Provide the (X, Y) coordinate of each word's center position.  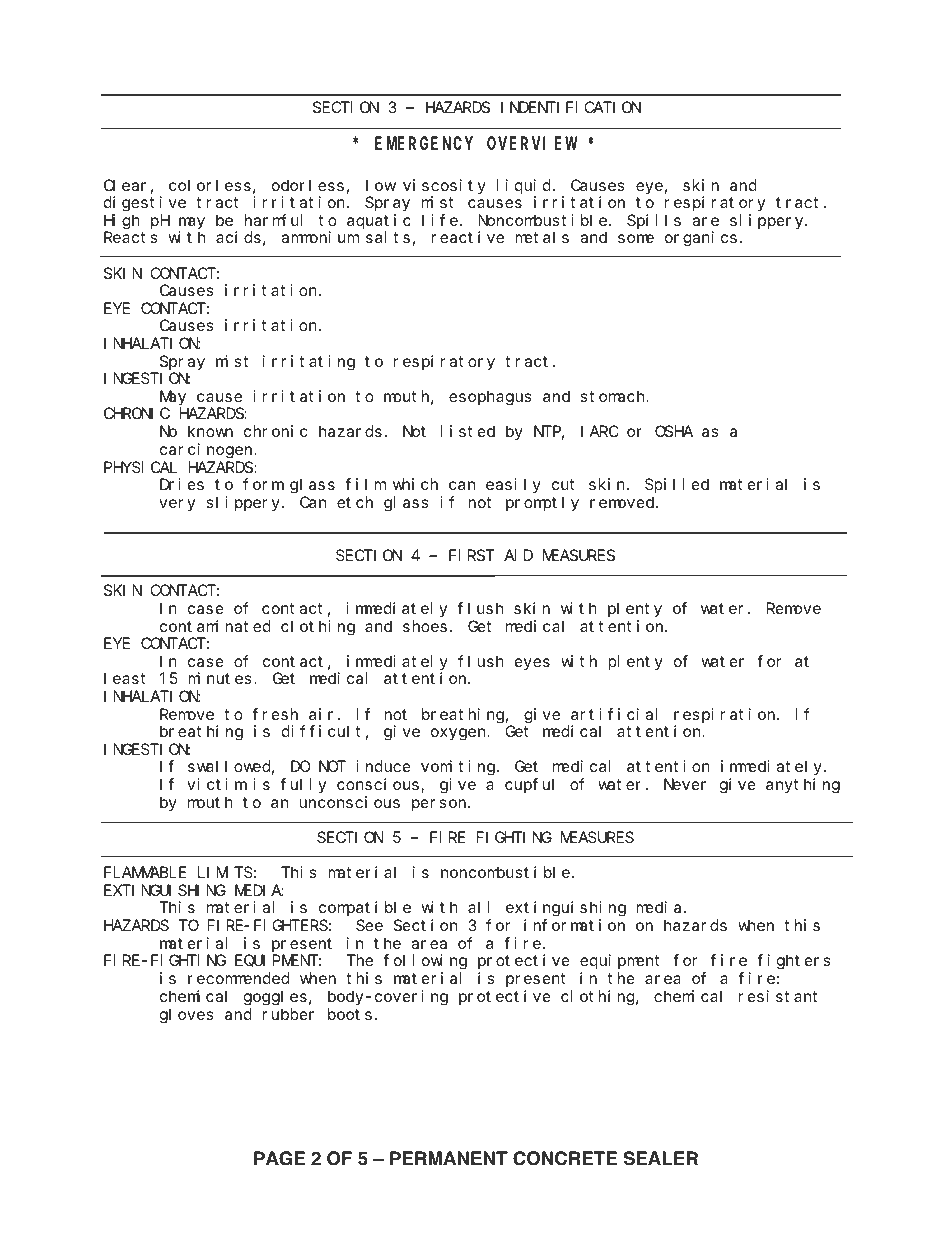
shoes (425, 626)
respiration (726, 715)
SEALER (661, 1158)
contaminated (215, 626)
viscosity (444, 187)
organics (701, 239)
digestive (145, 204)
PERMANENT (449, 1158)
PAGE (279, 1158)
